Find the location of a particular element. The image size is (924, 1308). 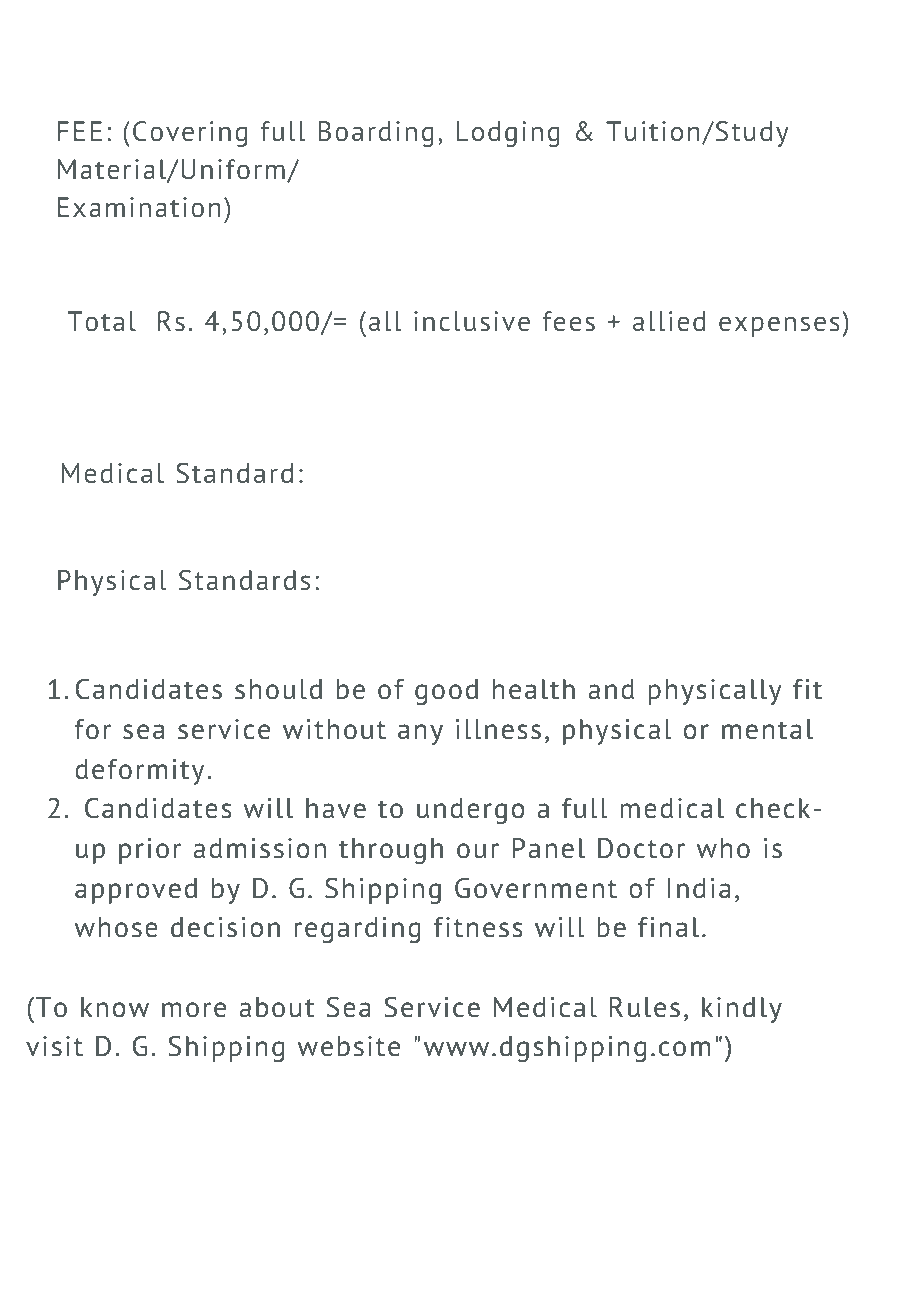

undergo is located at coordinates (470, 811).
